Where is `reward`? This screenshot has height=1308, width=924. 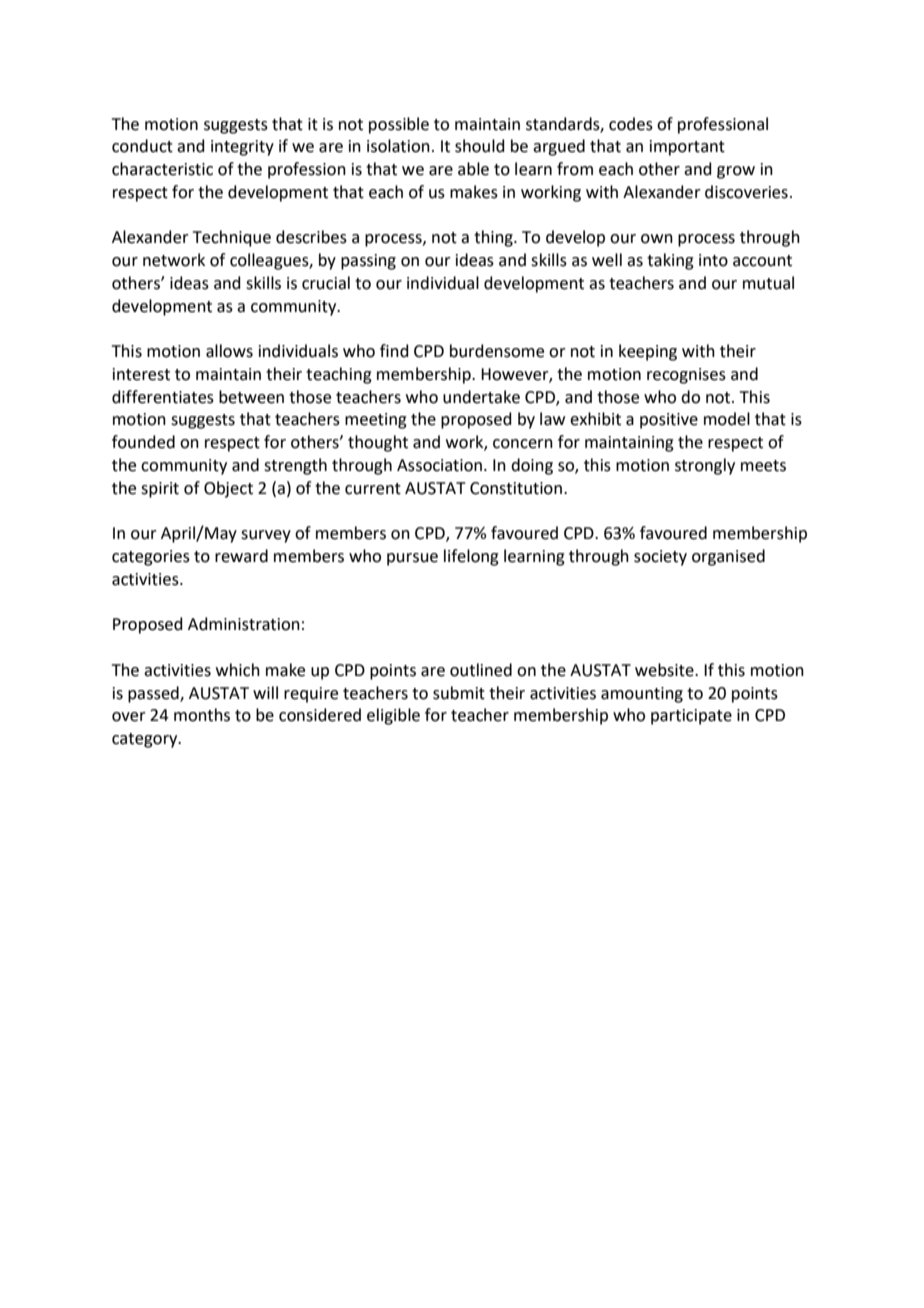
reward is located at coordinates (241, 556).
